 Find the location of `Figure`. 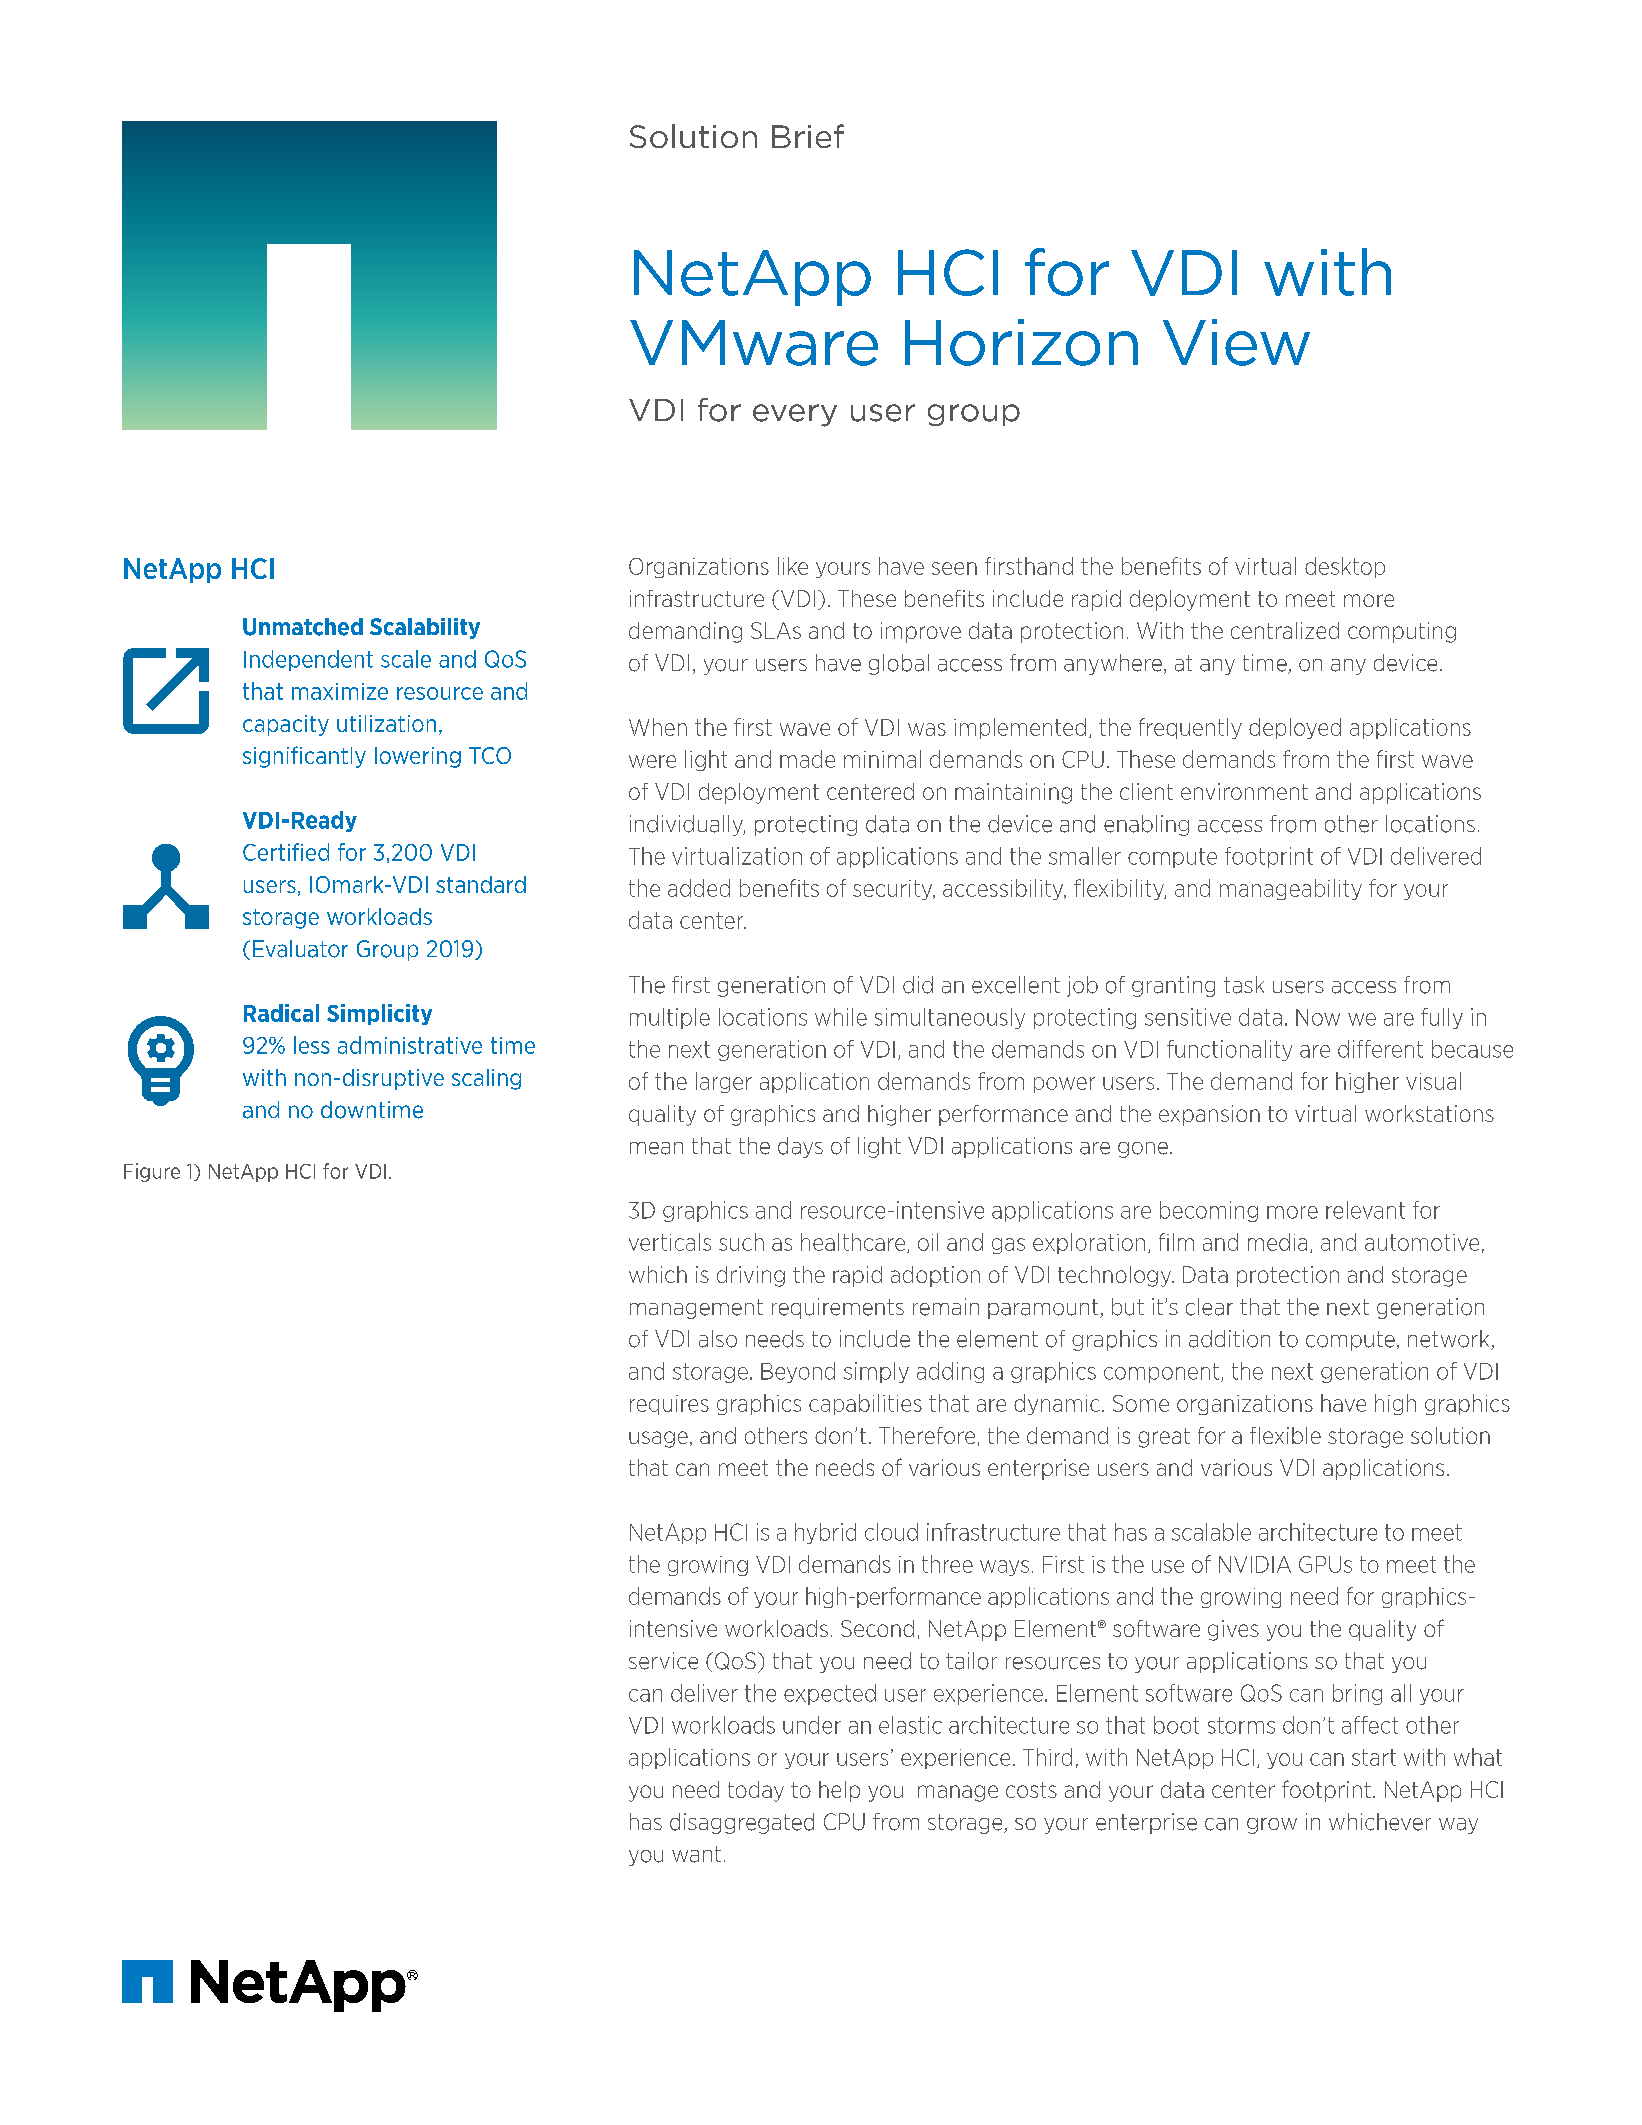

Figure is located at coordinates (152, 1172).
